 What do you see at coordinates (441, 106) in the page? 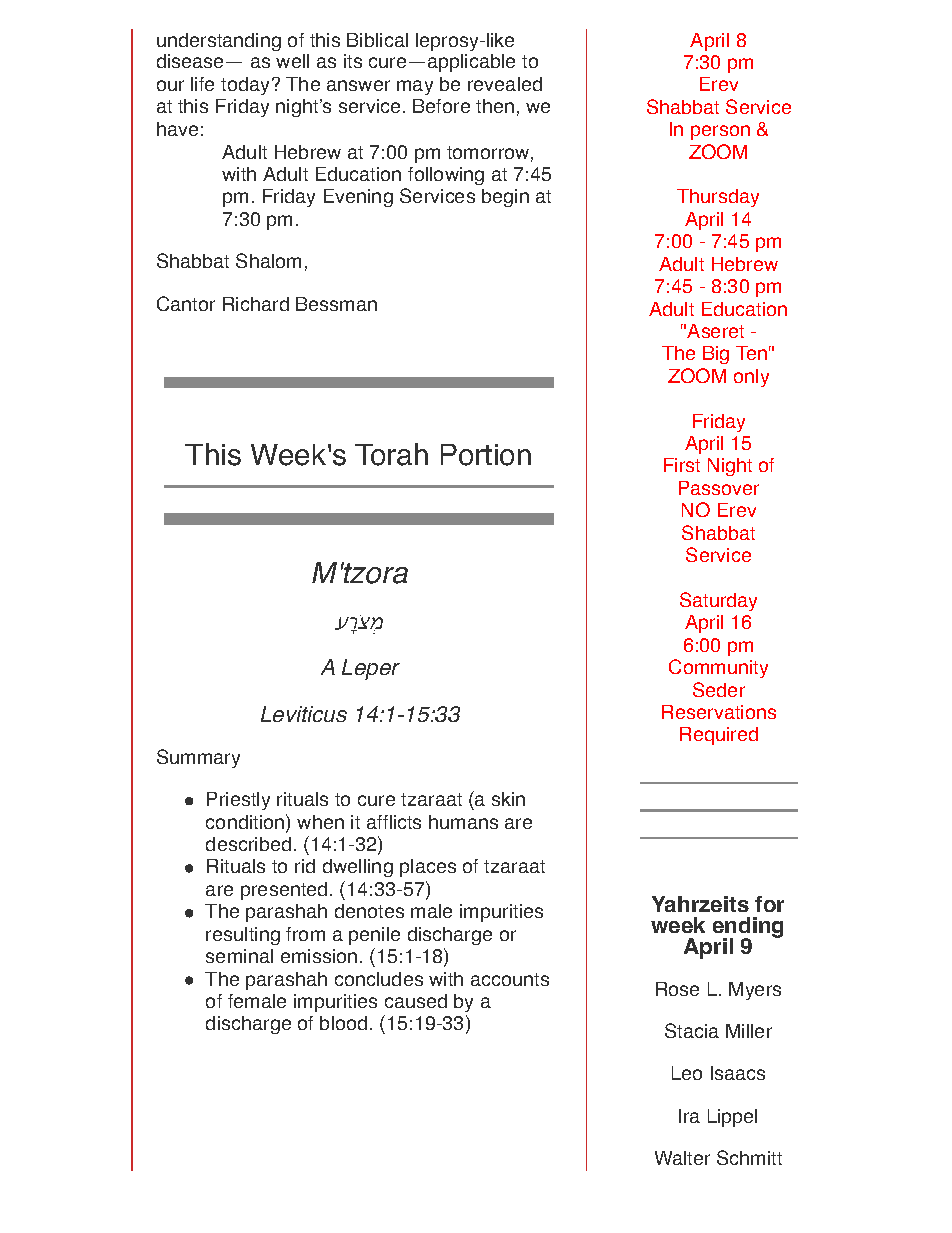
I see `Before` at bounding box center [441, 106].
